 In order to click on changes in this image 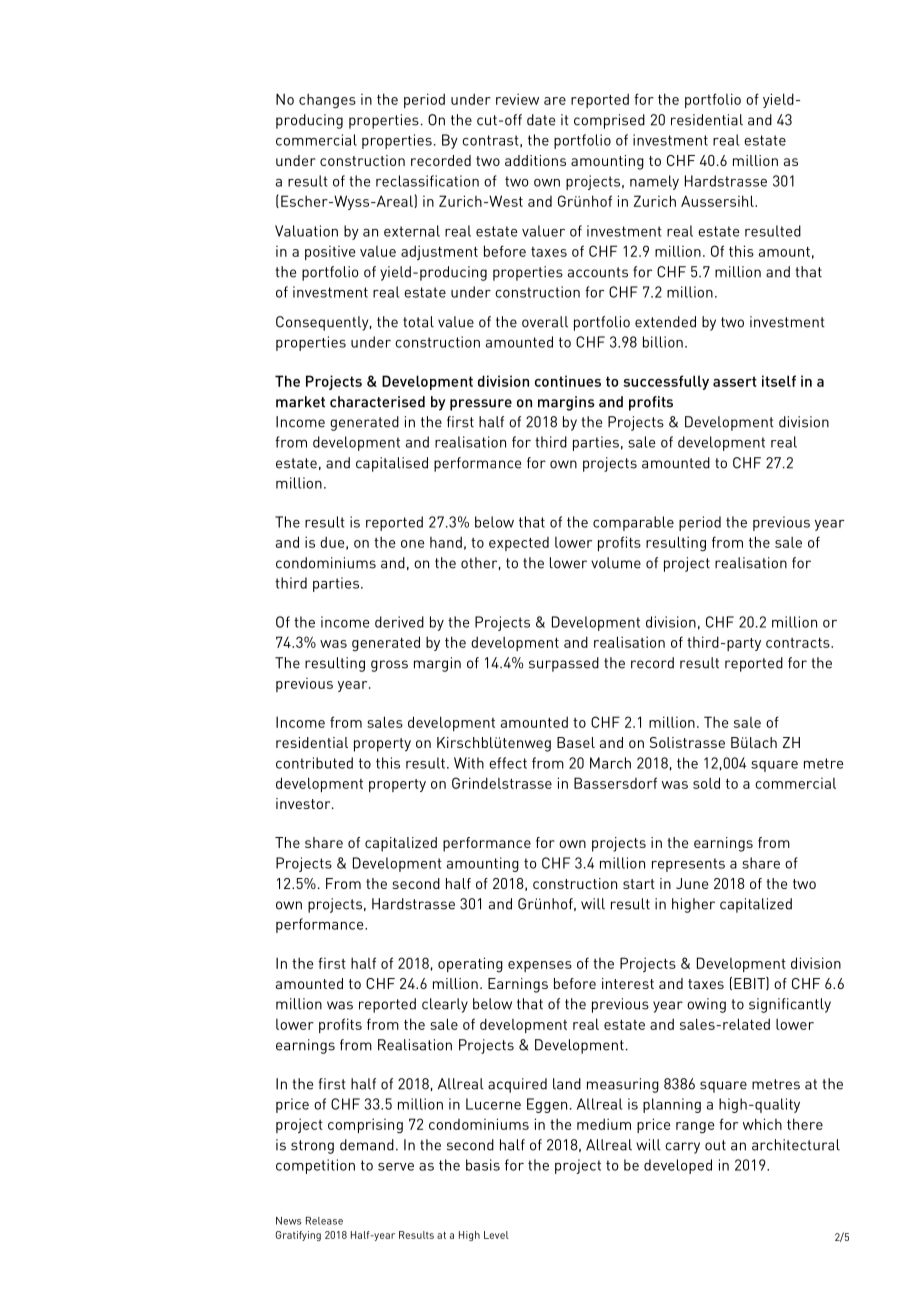, I will do `click(327, 101)`.
